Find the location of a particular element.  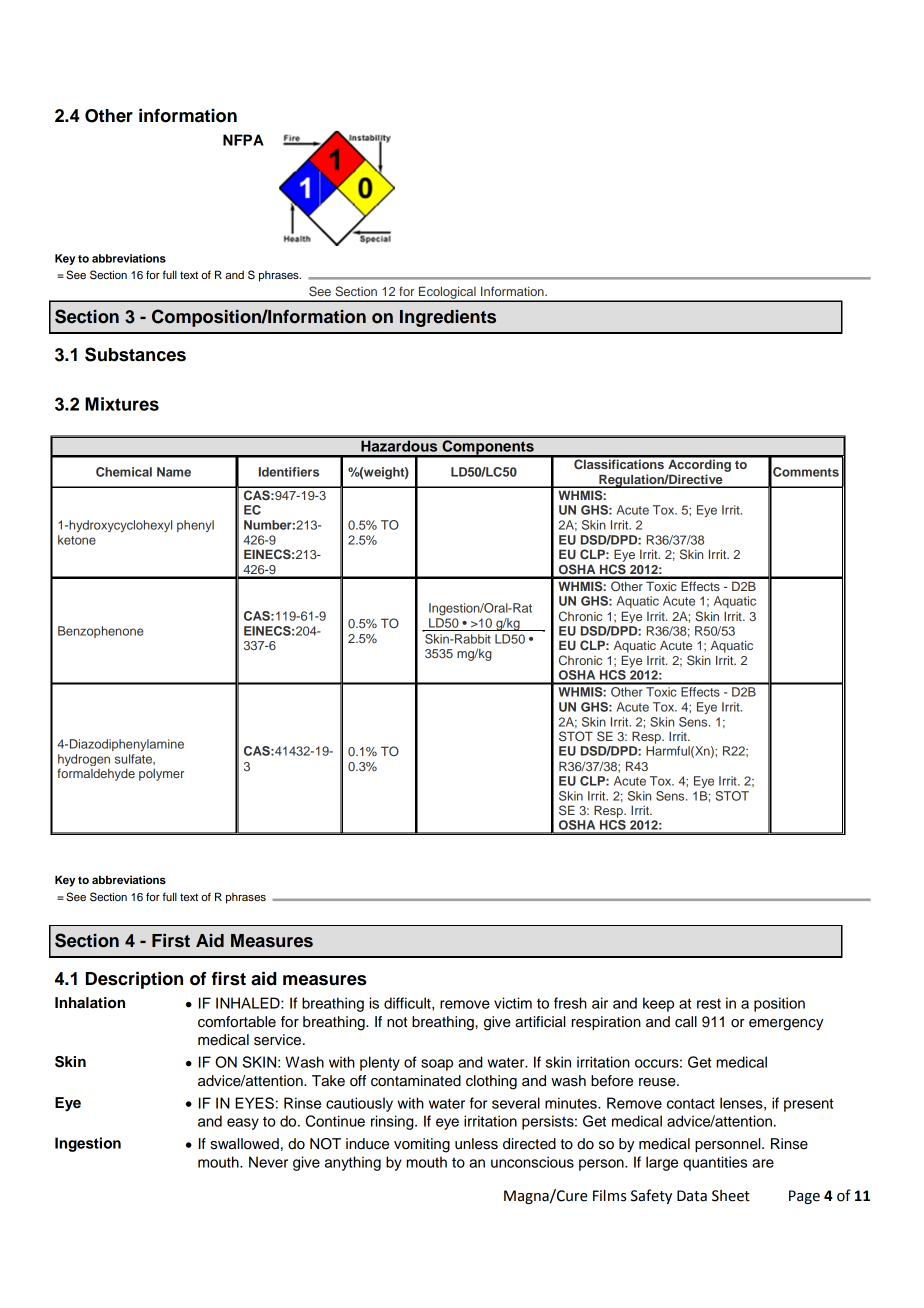

Name is located at coordinates (174, 472).
